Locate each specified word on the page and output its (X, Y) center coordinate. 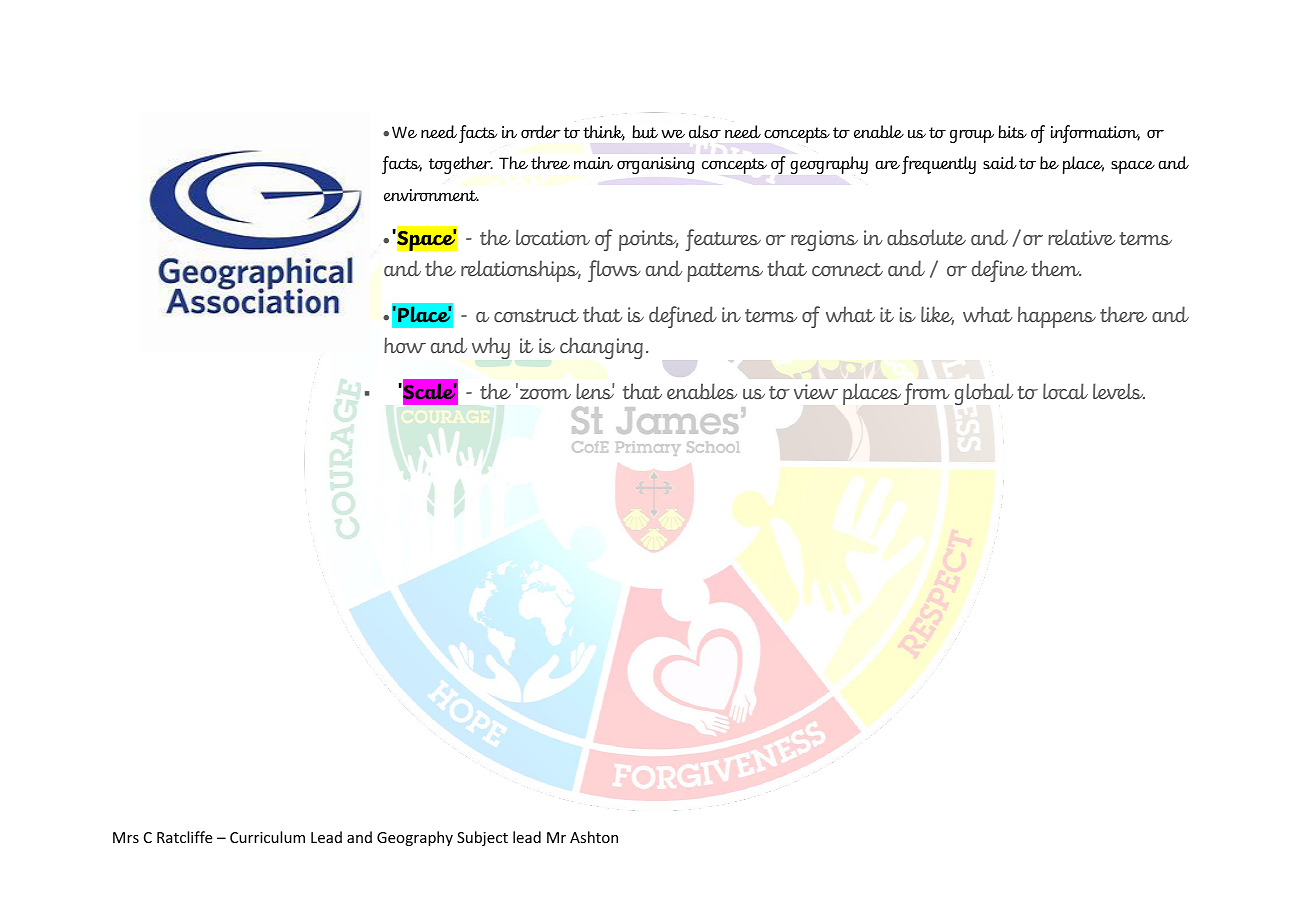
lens (595, 391)
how (405, 345)
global (984, 394)
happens (1057, 317)
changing (601, 348)
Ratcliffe (184, 837)
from (927, 394)
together (461, 165)
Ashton (594, 837)
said (1000, 163)
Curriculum (267, 837)
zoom (545, 394)
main (593, 163)
